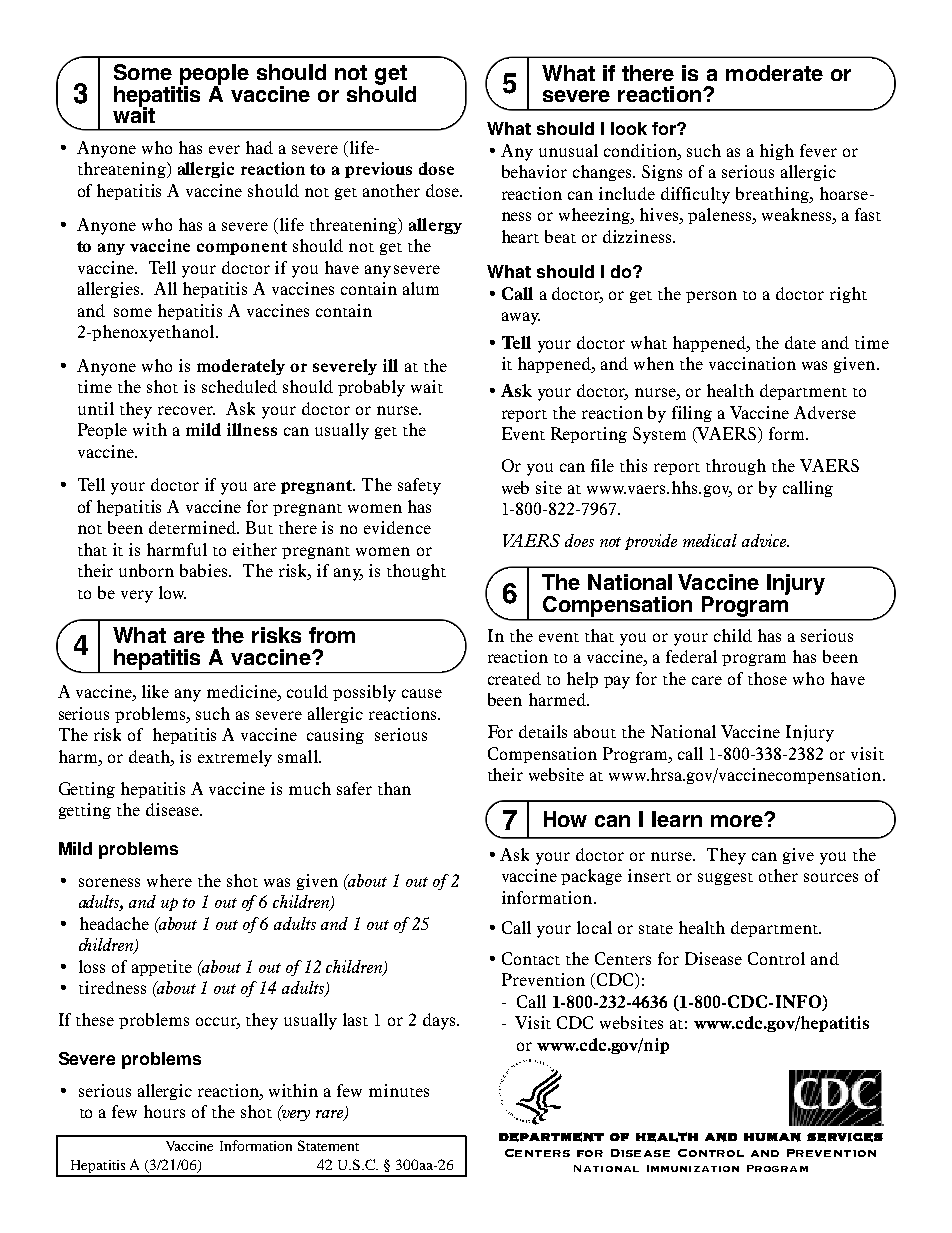  I want to click on probably, so click(371, 388).
